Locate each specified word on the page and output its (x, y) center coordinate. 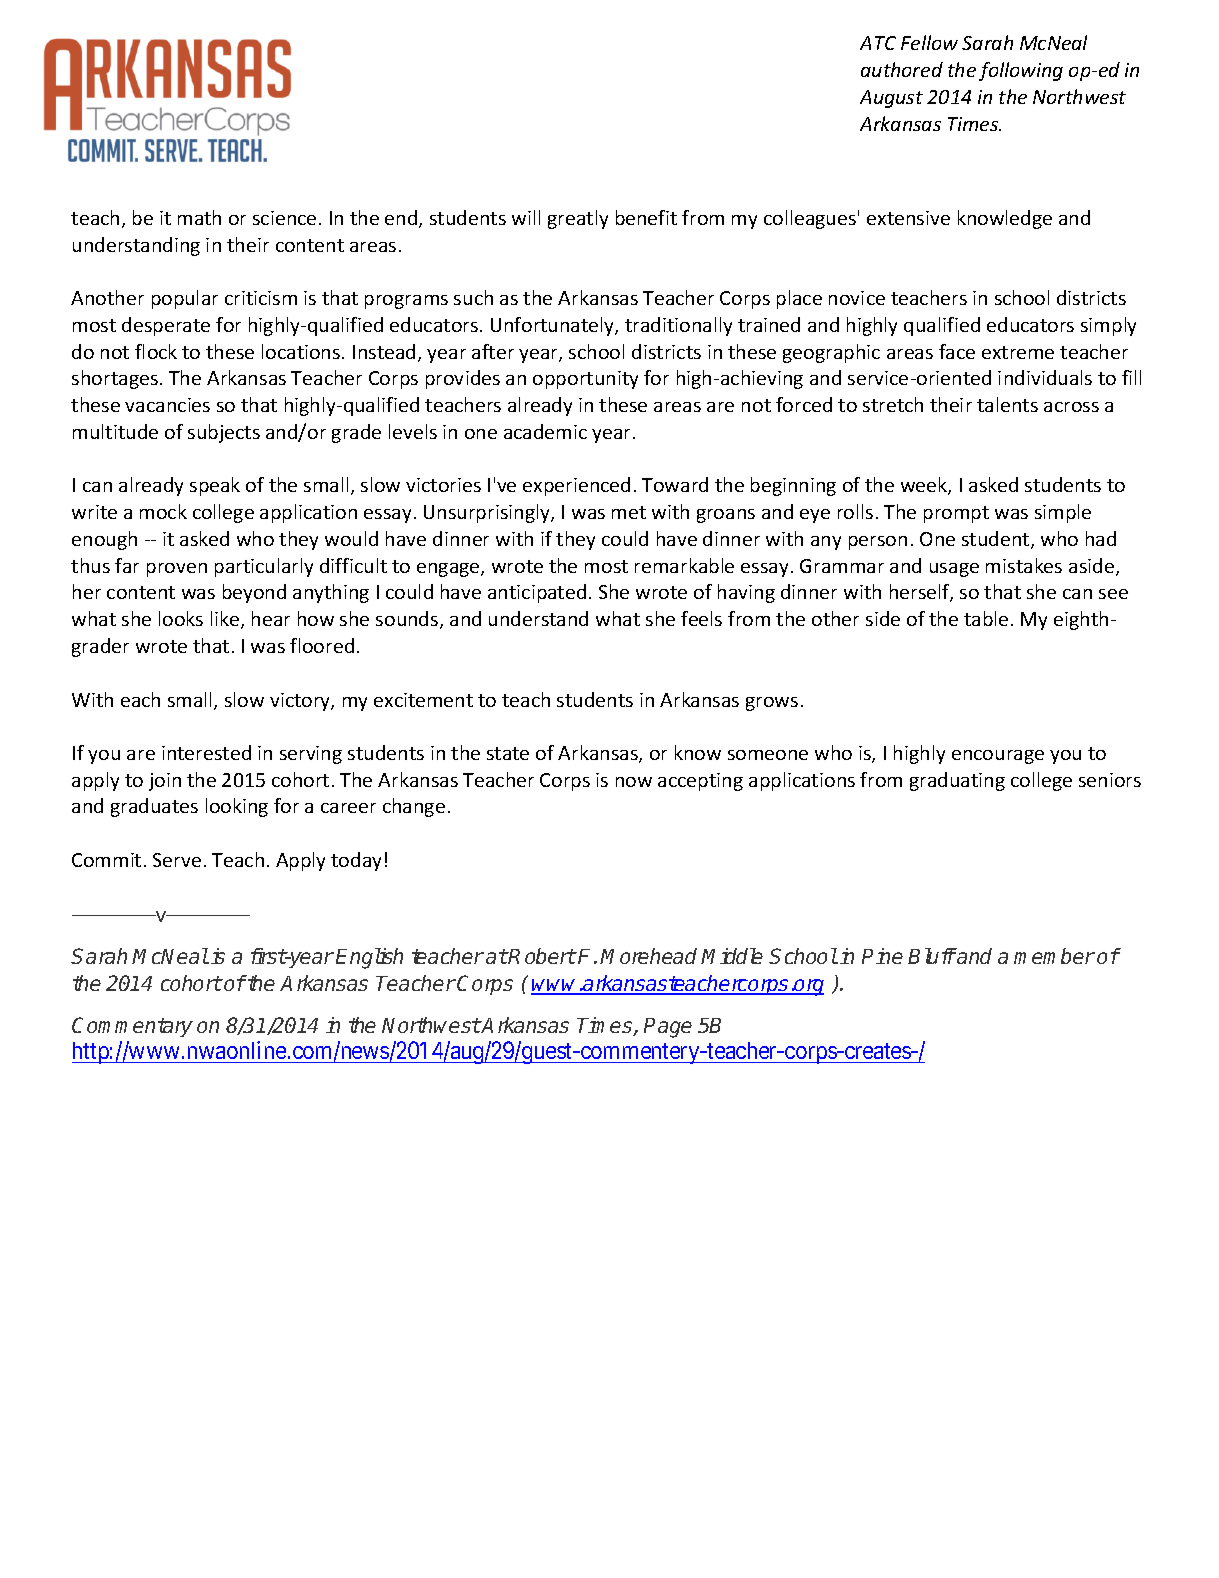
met (629, 512)
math (199, 217)
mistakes (1024, 565)
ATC (878, 43)
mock (163, 511)
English (369, 958)
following (1021, 71)
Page (668, 1028)
